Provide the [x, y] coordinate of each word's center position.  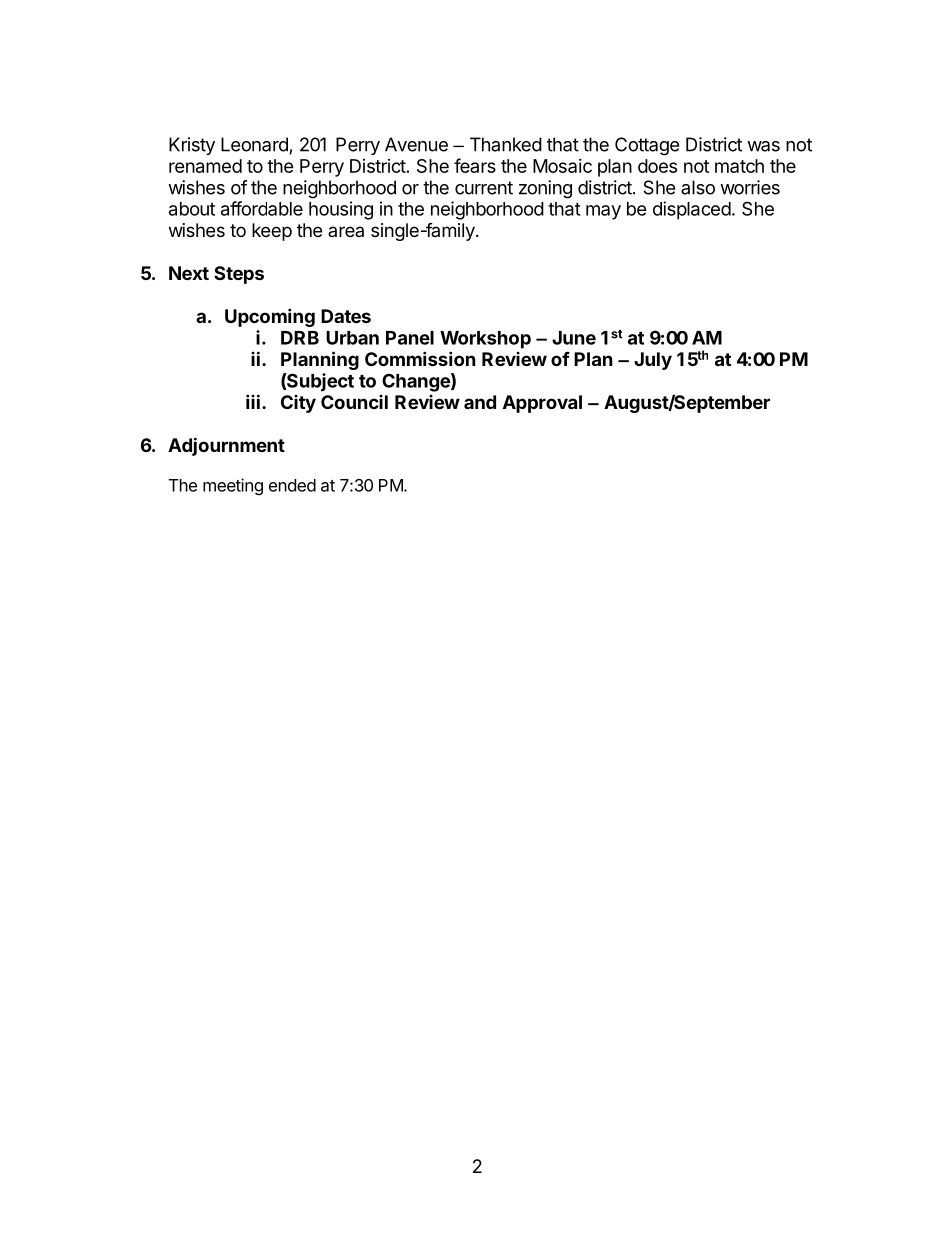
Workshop [485, 340]
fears [475, 165]
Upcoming [270, 317]
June [574, 338]
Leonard [254, 144]
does [657, 166]
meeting [233, 486]
